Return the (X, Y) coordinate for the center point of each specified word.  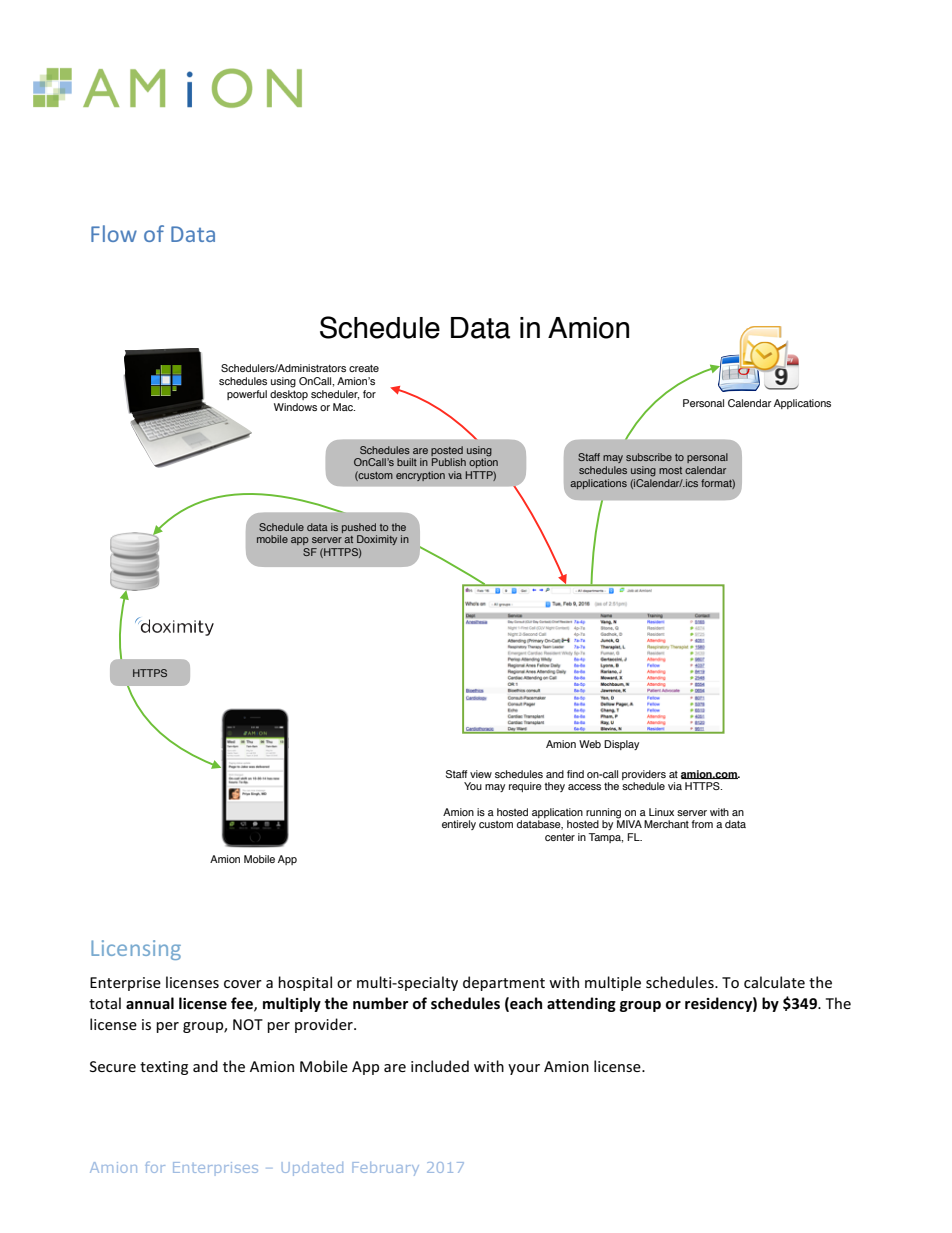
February (385, 1169)
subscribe (649, 457)
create (364, 368)
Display (621, 745)
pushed (359, 528)
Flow (114, 233)
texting (164, 1068)
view (481, 774)
